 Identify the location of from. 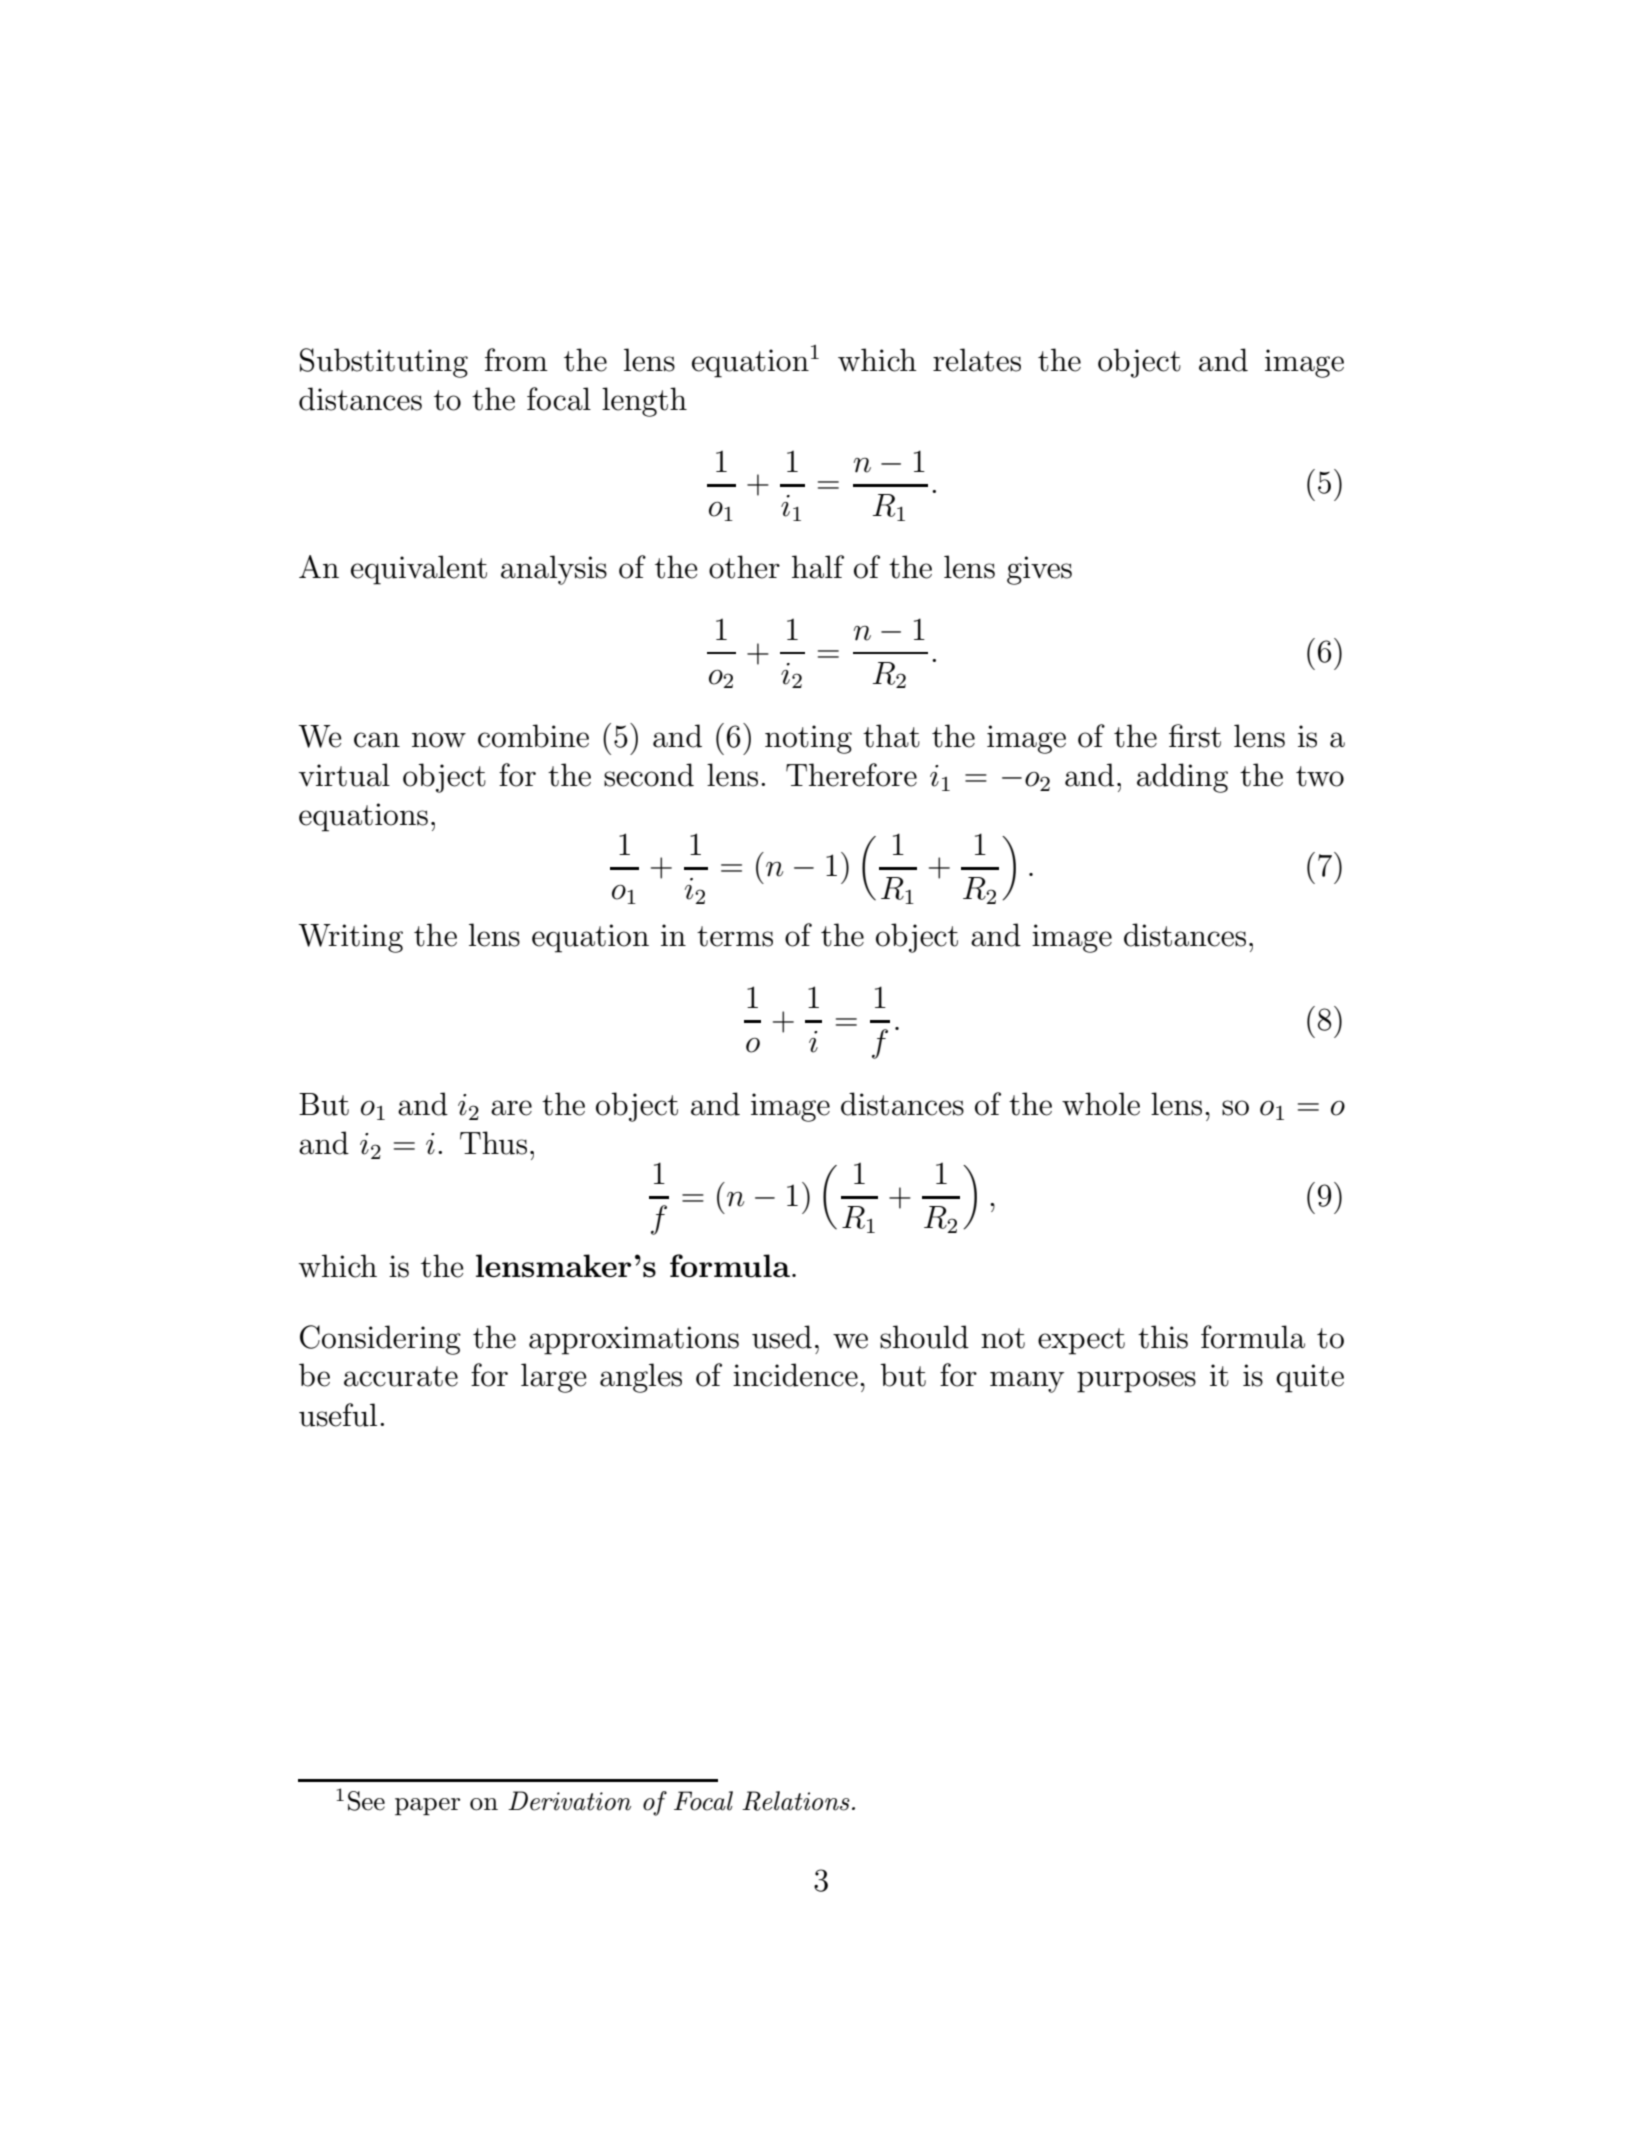
(516, 360).
